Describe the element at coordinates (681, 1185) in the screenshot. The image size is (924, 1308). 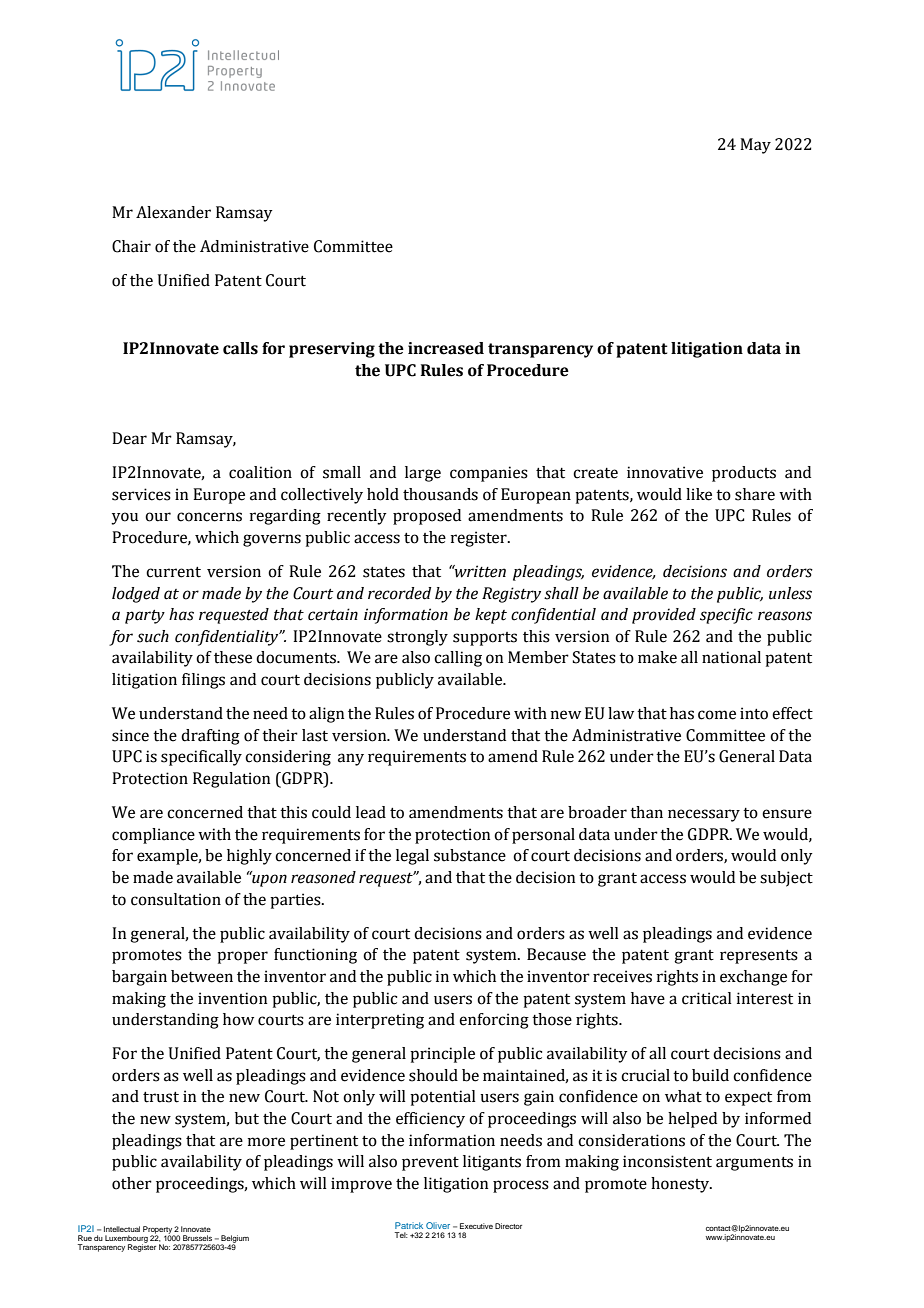
I see `honesty` at that location.
